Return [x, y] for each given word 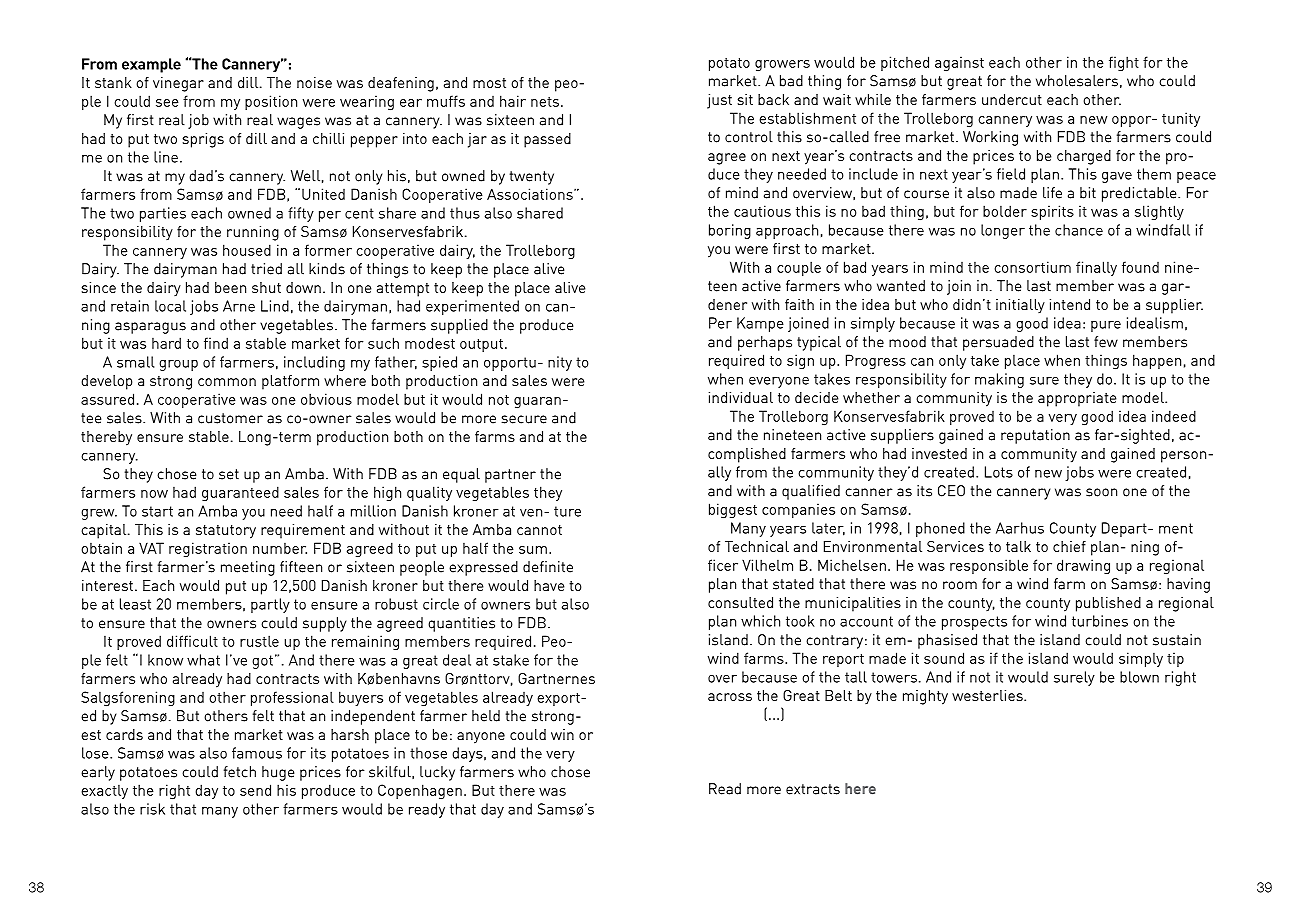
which [760, 621]
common [227, 382]
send [255, 790]
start [157, 511]
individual [741, 397]
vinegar [178, 84]
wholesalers [1077, 81]
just [719, 101]
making [999, 380]
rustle [259, 641]
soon [1101, 492]
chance [1079, 230]
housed [247, 250]
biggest [733, 511]
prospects [974, 623]
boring [730, 231]
